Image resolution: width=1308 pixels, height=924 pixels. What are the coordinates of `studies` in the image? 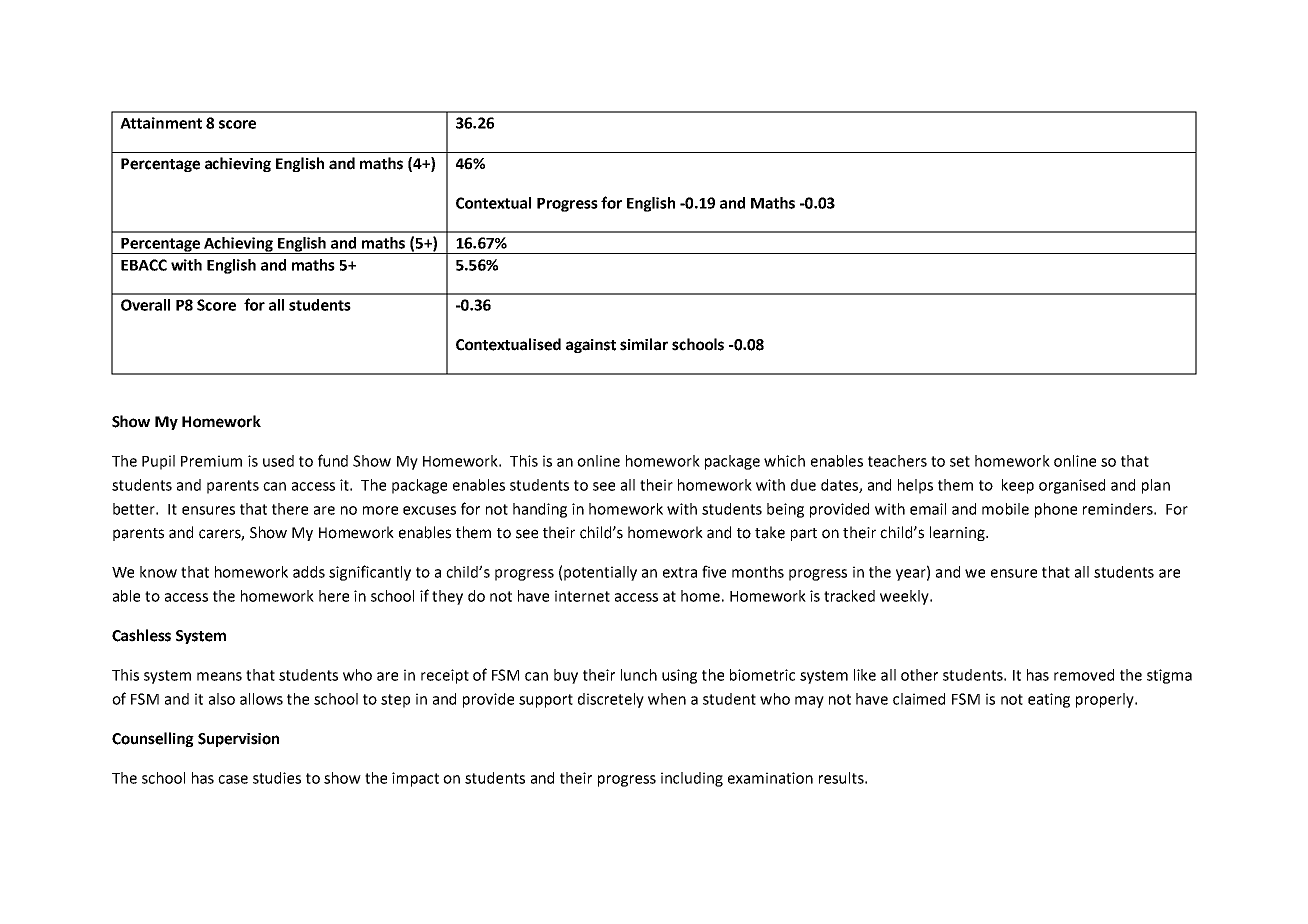 It's located at (277, 778).
